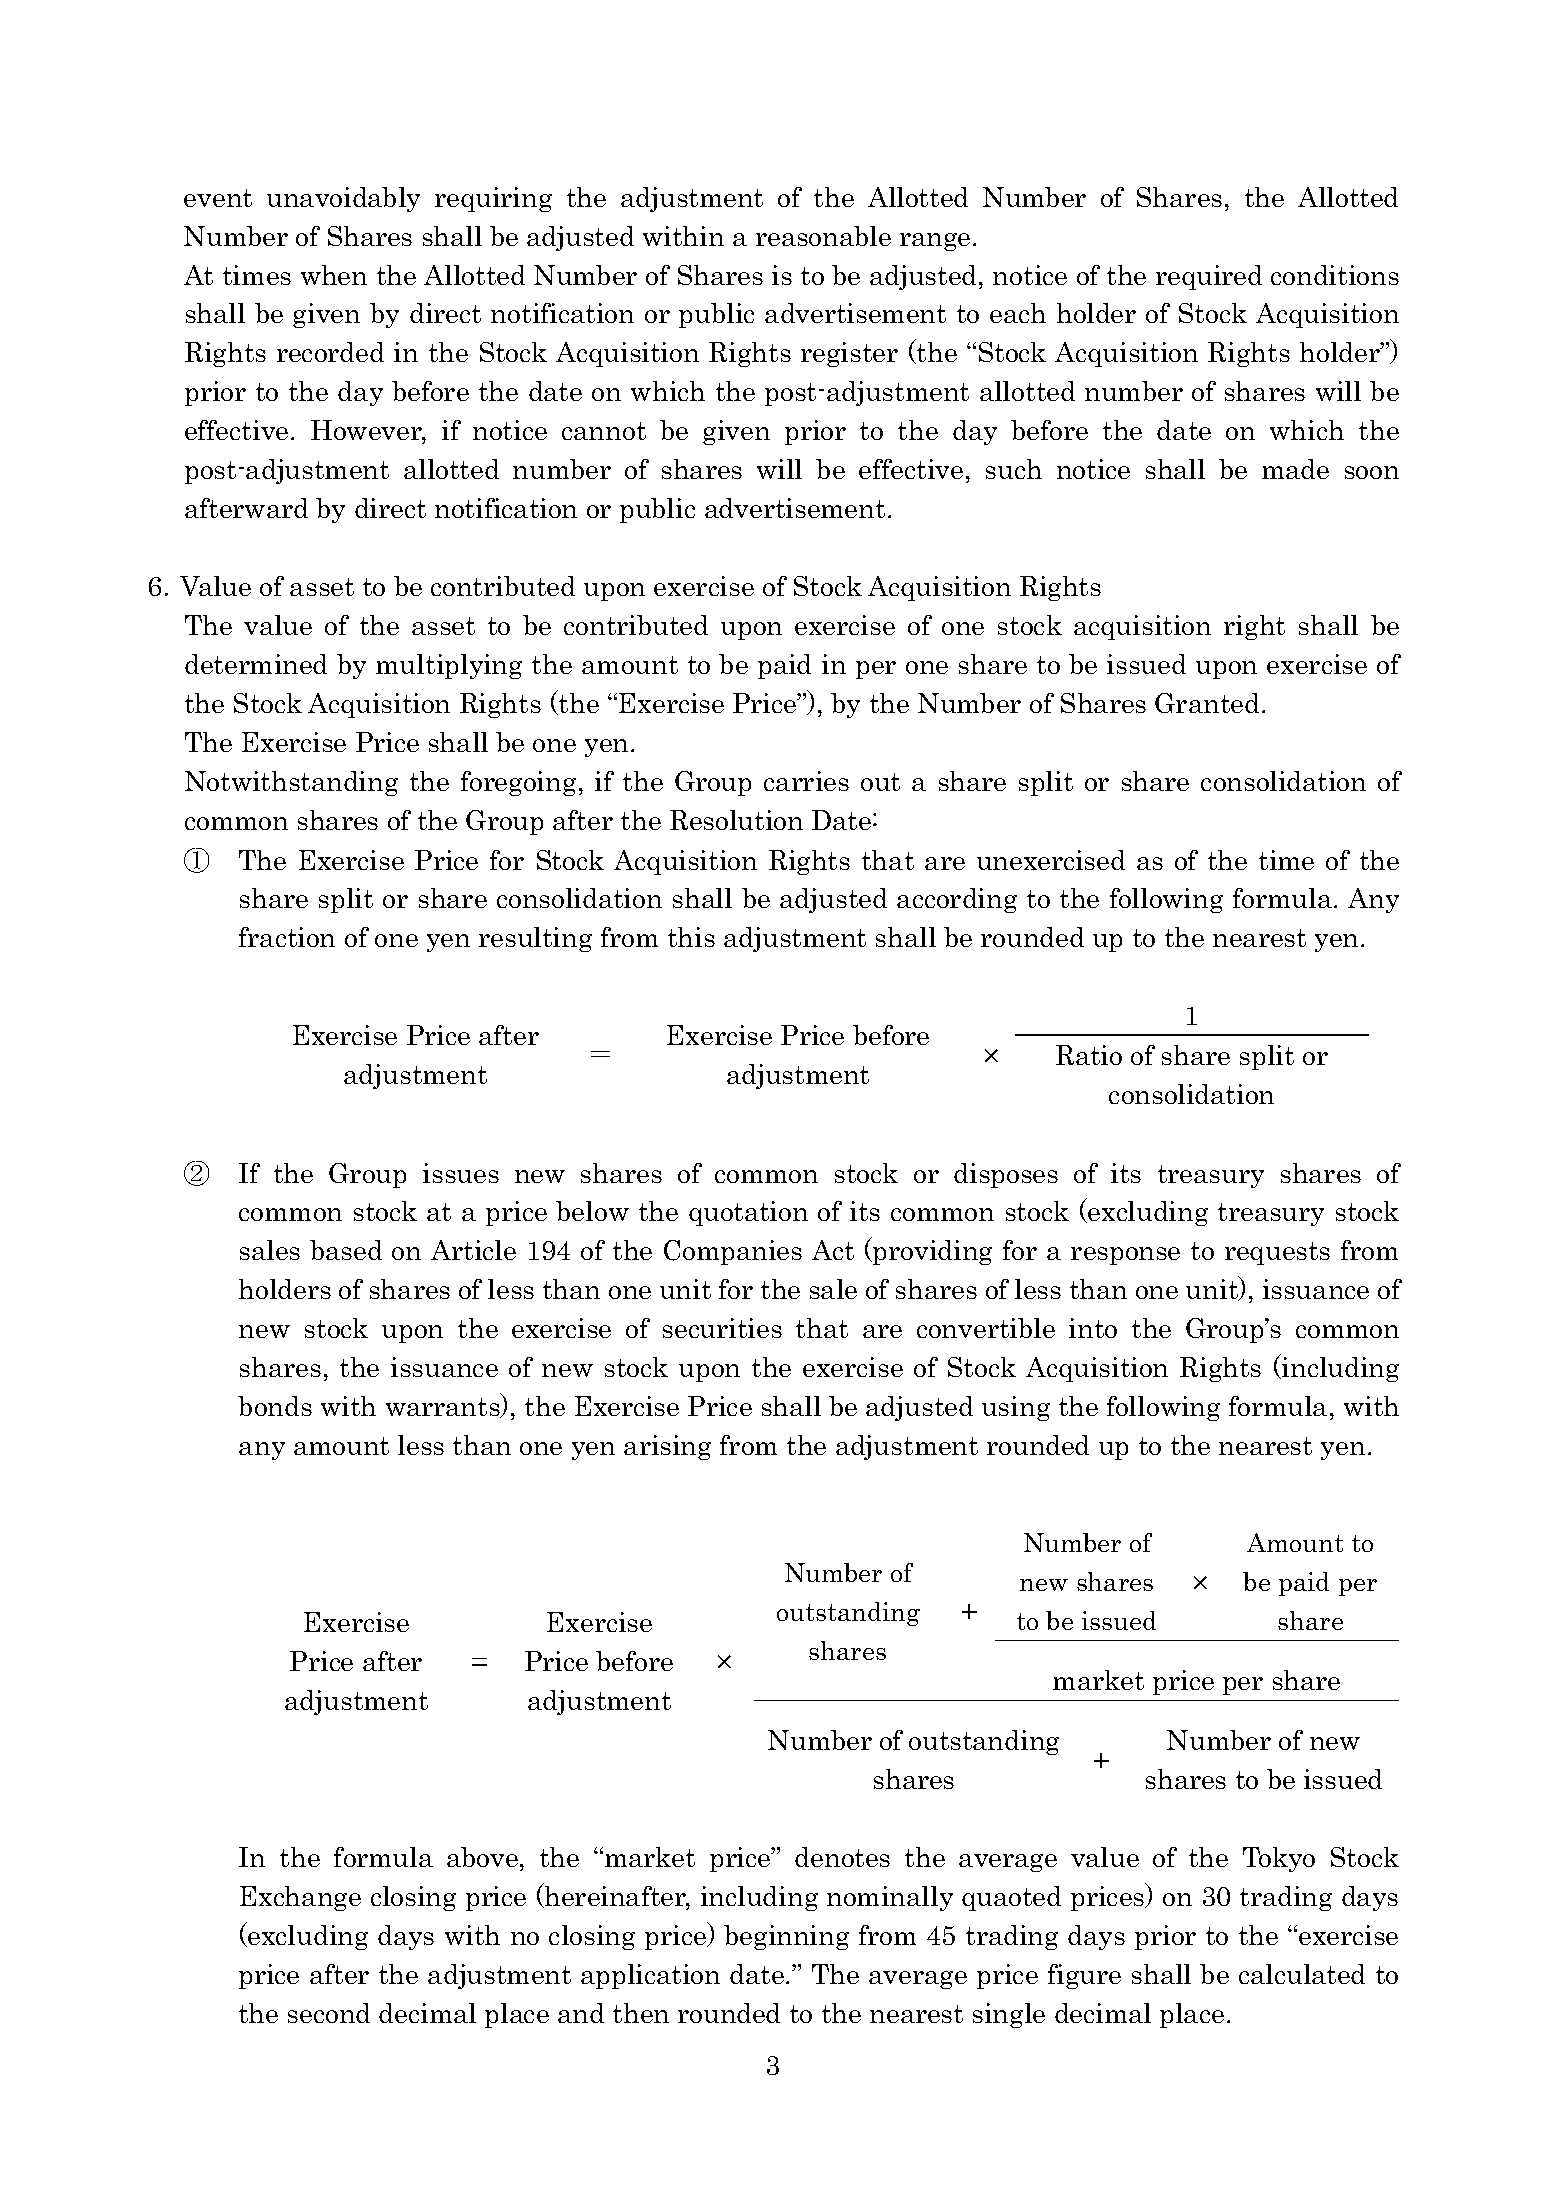 Image resolution: width=1547 pixels, height=2188 pixels. Describe the element at coordinates (806, 781) in the screenshot. I see `carries` at that location.
